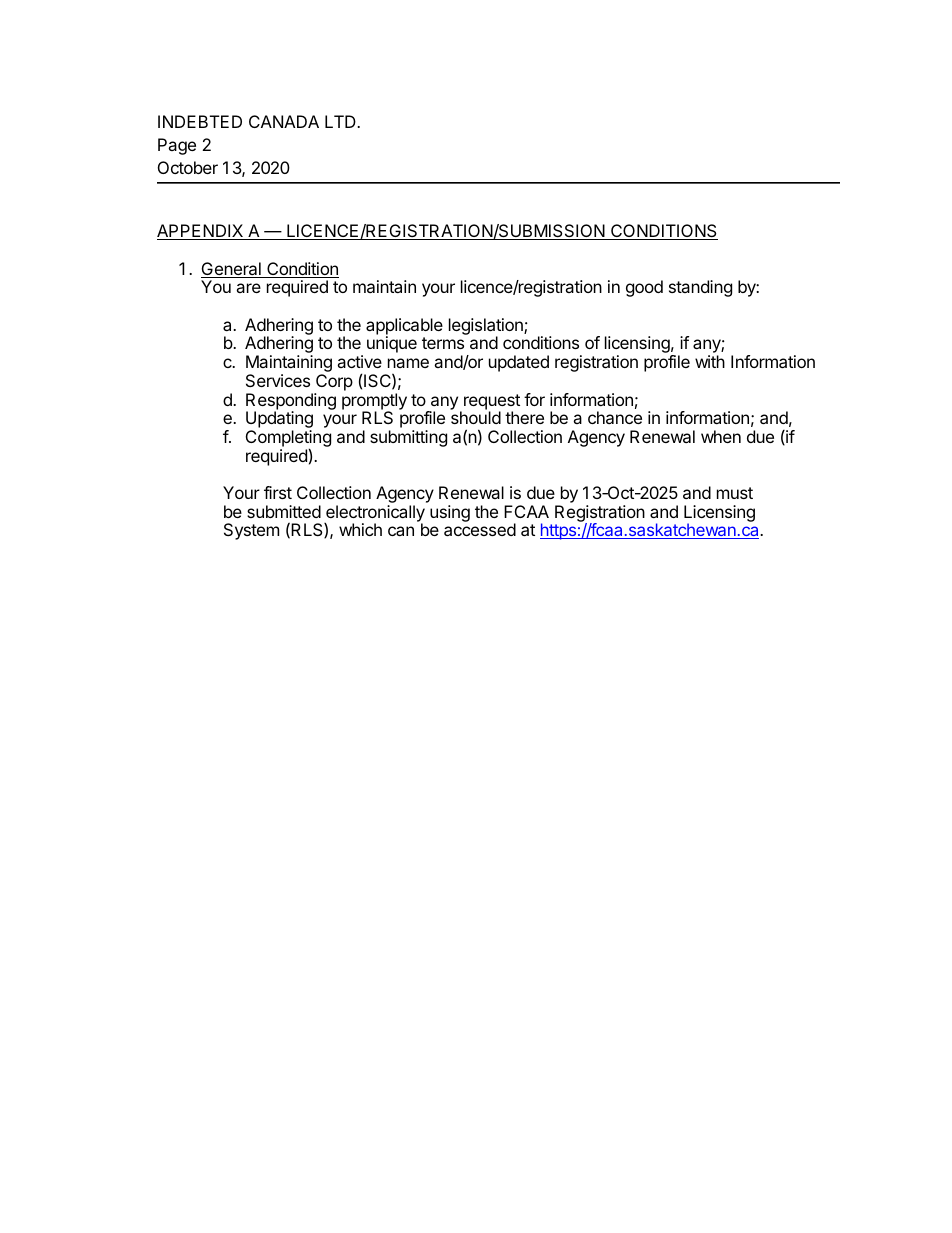 Image resolution: width=952 pixels, height=1233 pixels. I want to click on with, so click(710, 361).
